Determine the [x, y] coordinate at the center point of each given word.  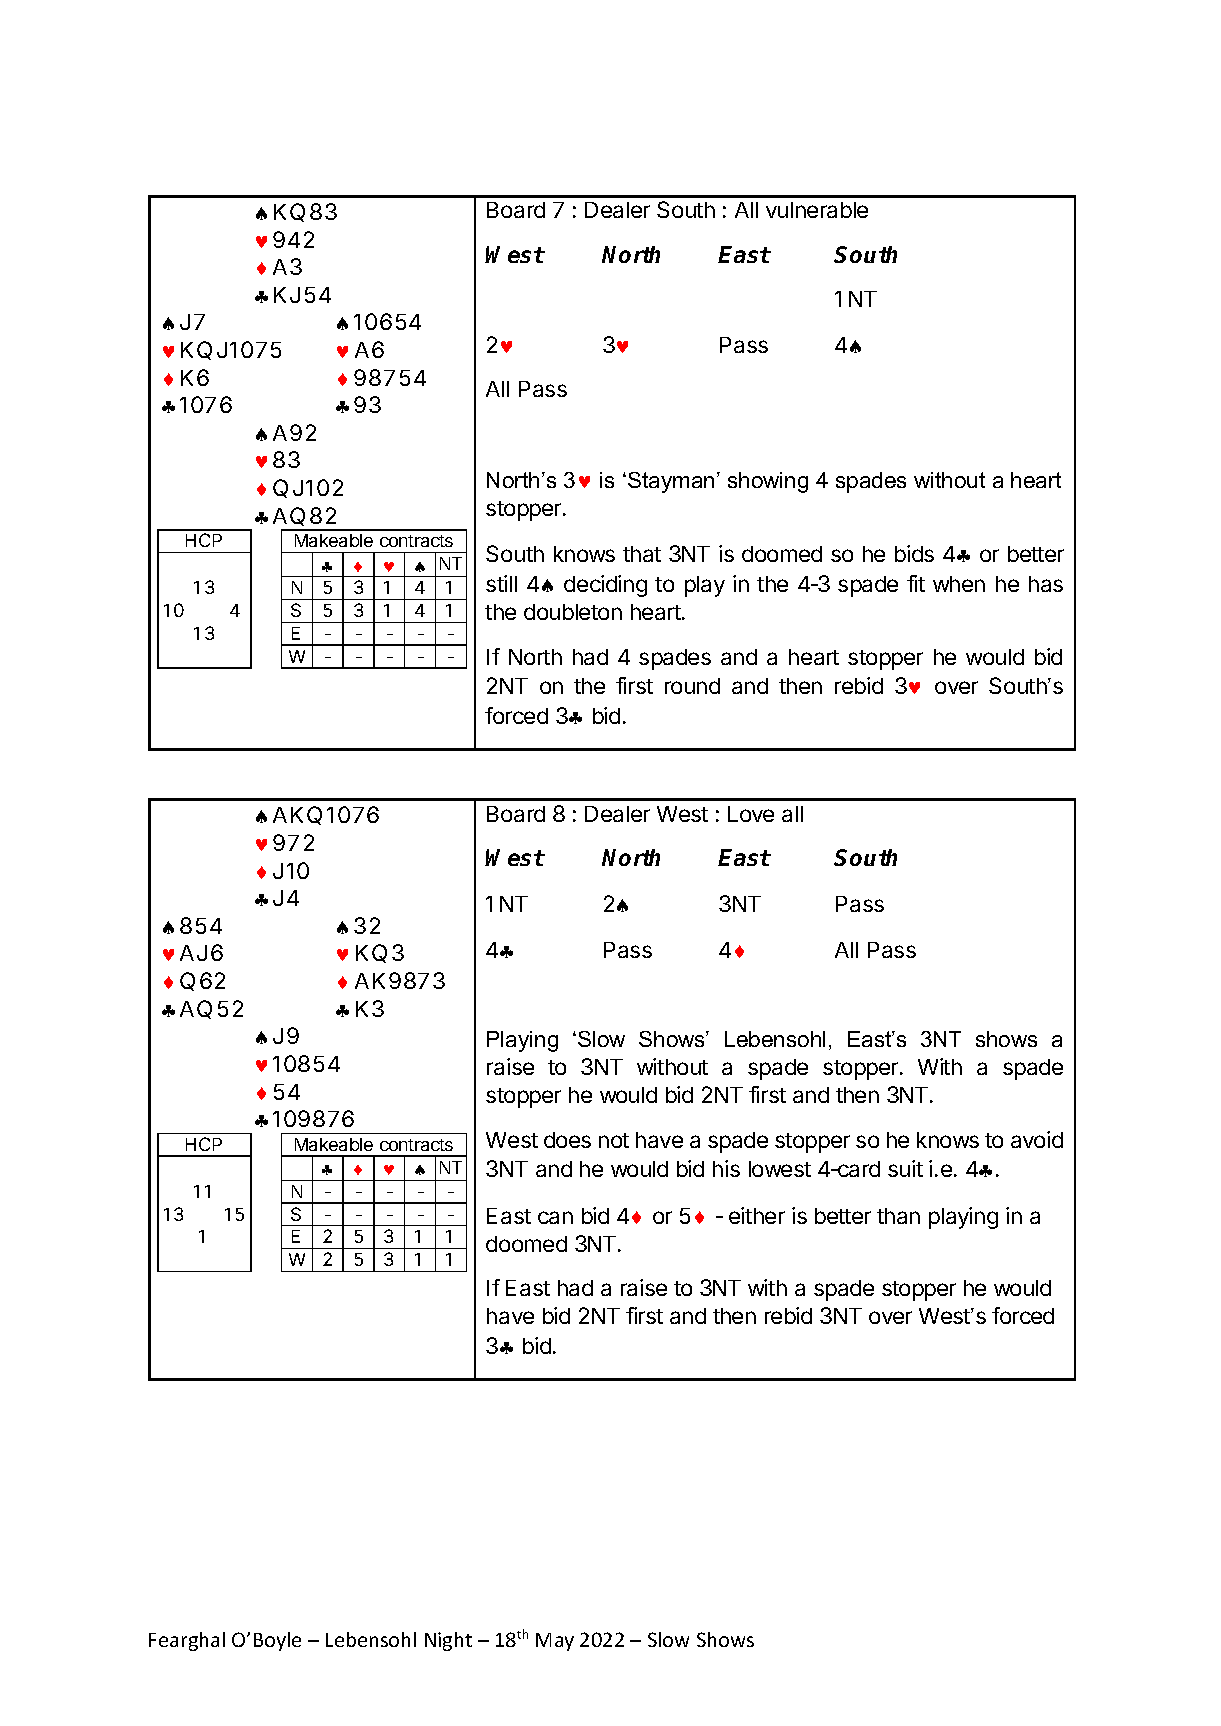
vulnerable [817, 210]
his [726, 1168]
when [959, 584]
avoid [1037, 1139]
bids [914, 553]
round [692, 686]
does [567, 1140]
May [555, 1642]
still [501, 583]
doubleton [573, 612]
